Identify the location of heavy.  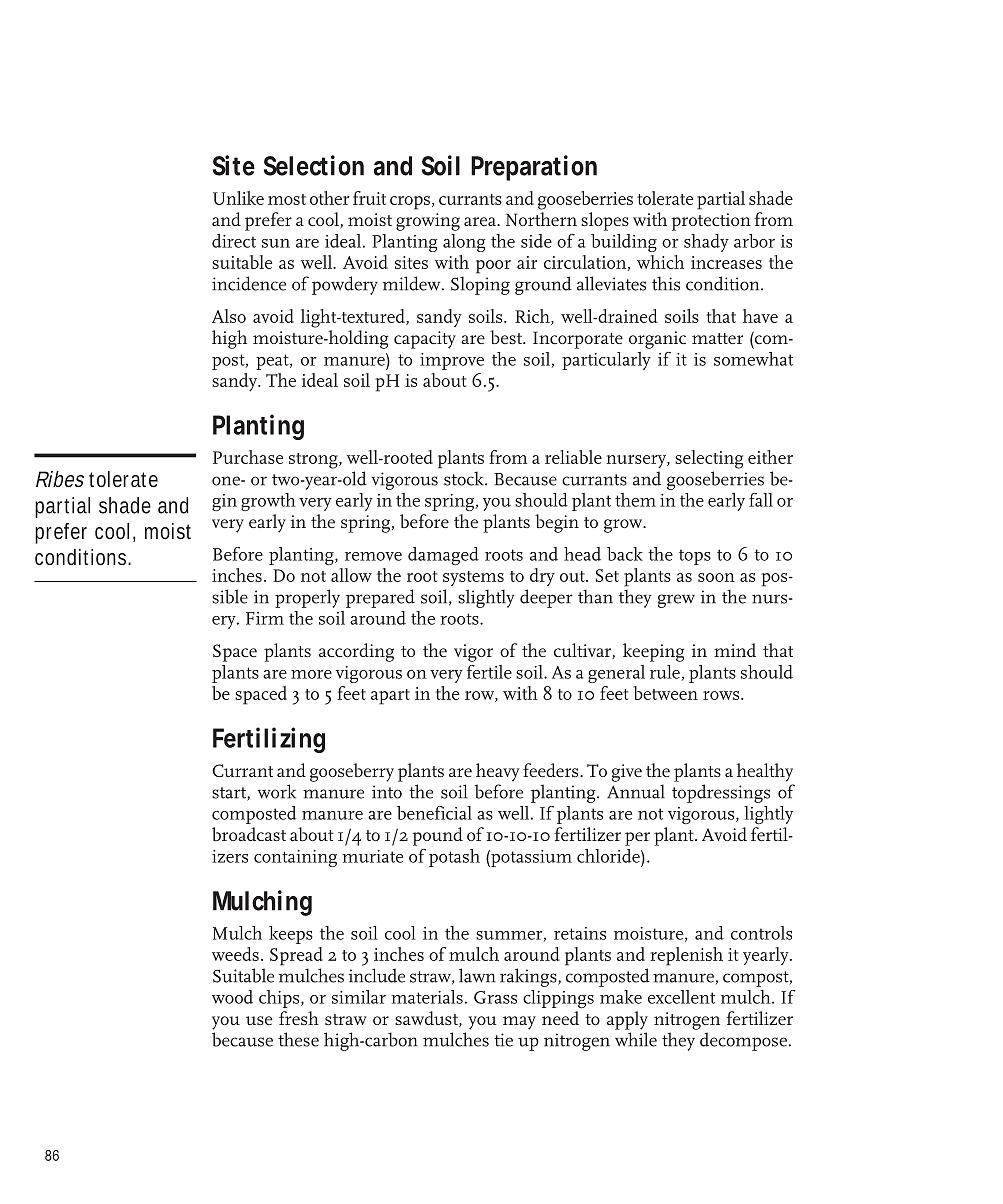
(497, 772).
